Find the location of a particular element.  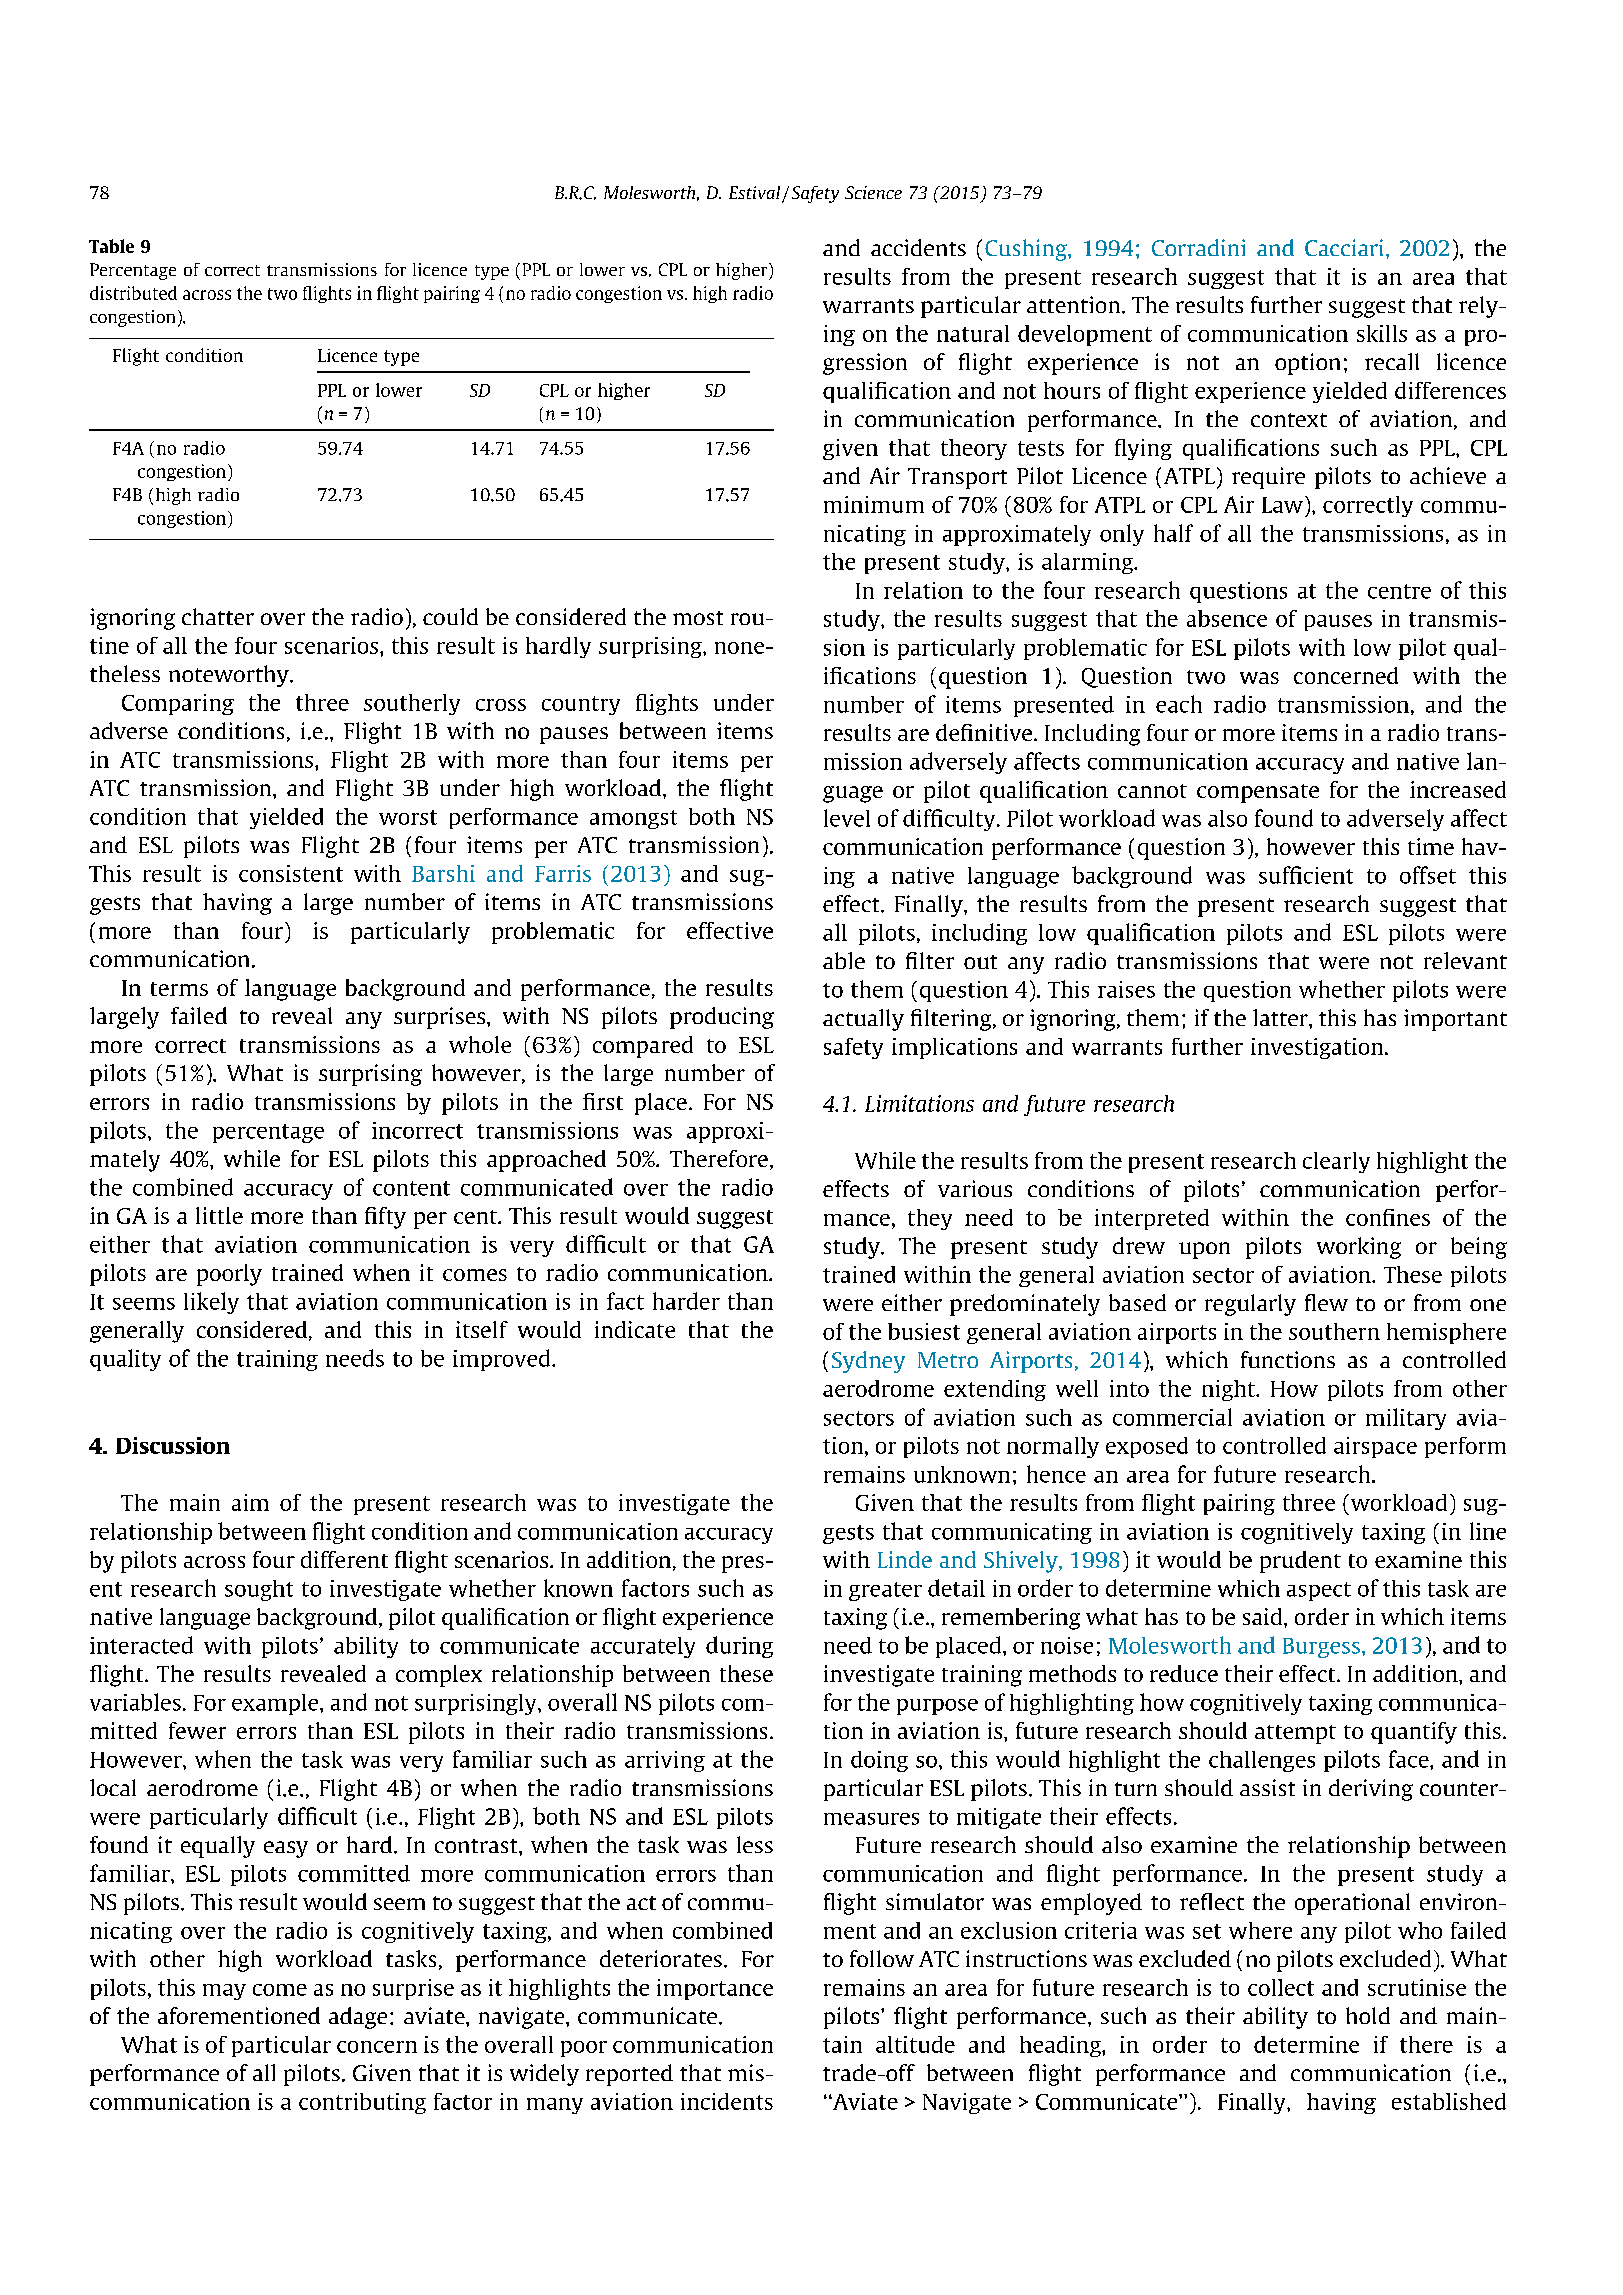

adage is located at coordinates (358, 2018).
